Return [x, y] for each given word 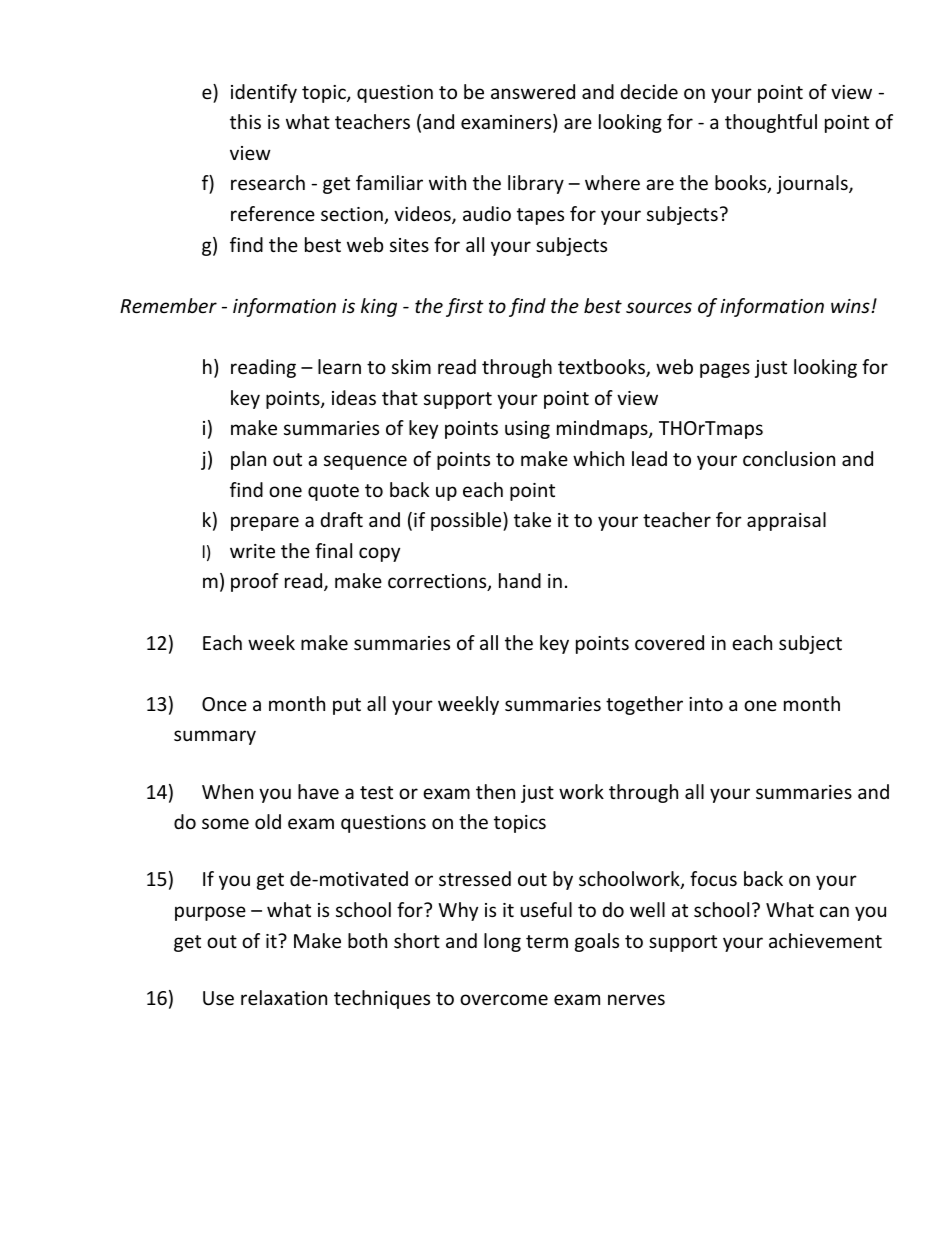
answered [533, 91]
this [245, 121]
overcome [504, 999]
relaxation [284, 997]
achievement [825, 940]
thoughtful [771, 123]
